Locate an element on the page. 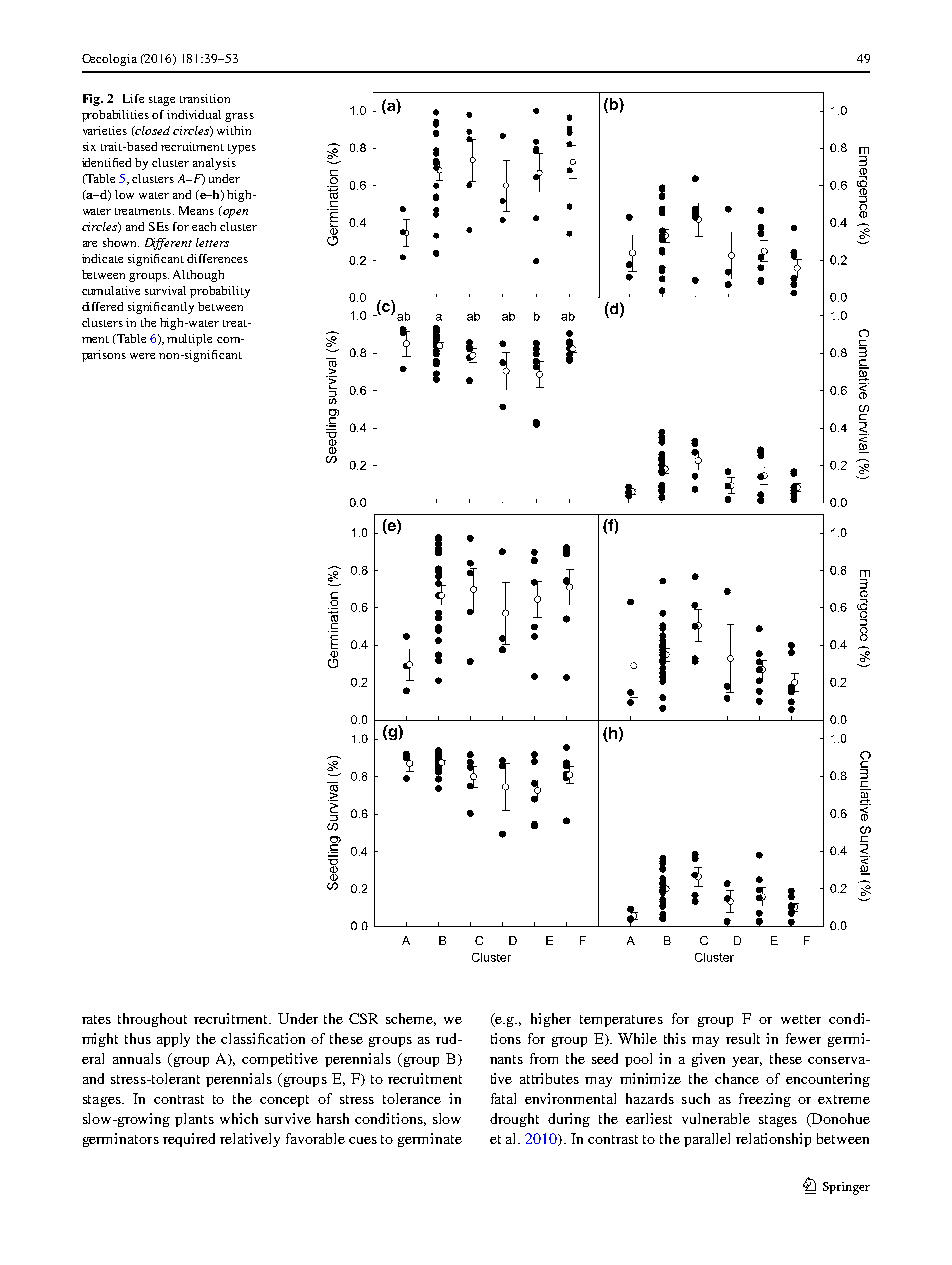 The image size is (952, 1265). fatal is located at coordinates (503, 1098).
